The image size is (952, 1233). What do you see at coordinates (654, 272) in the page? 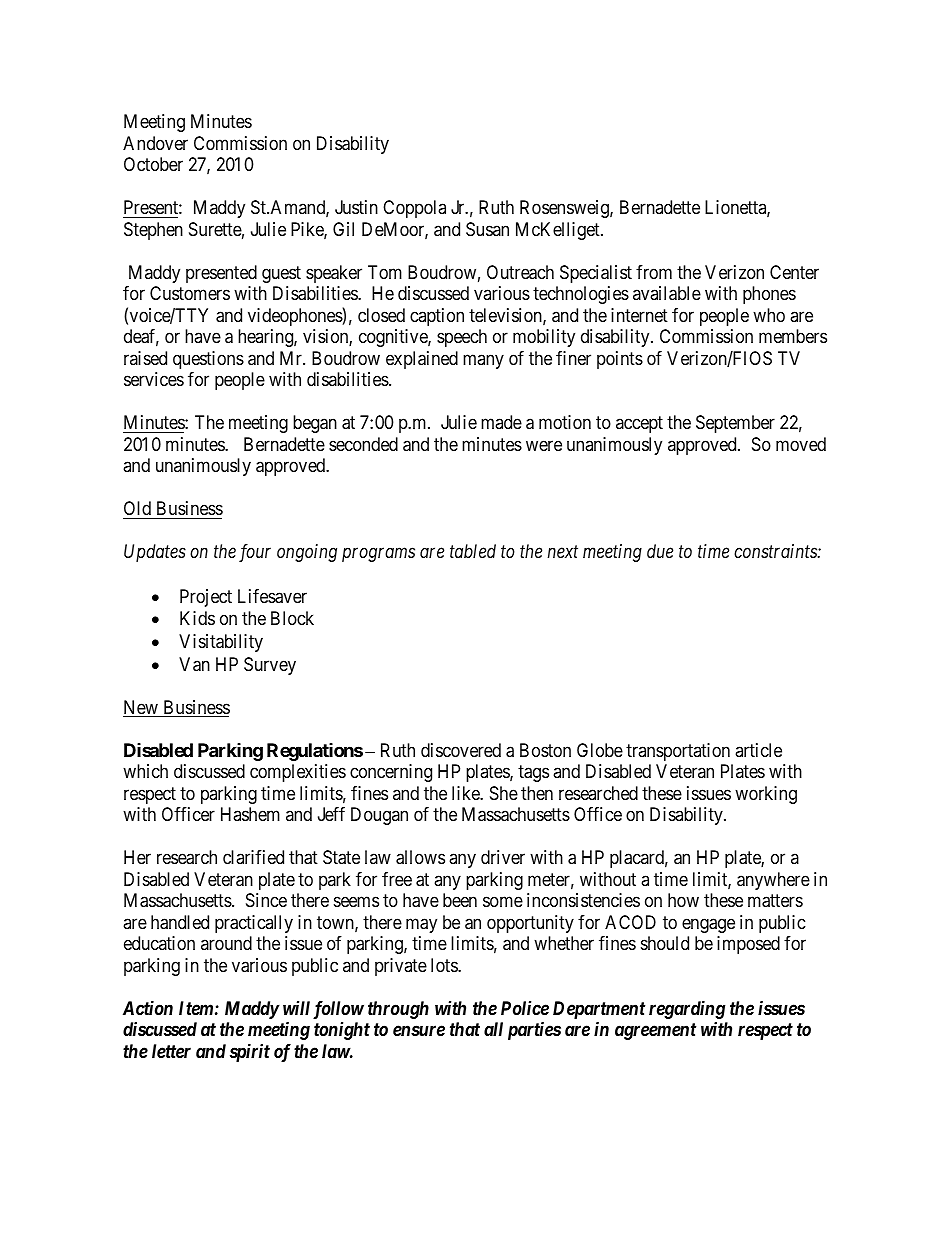
I see `from` at bounding box center [654, 272].
